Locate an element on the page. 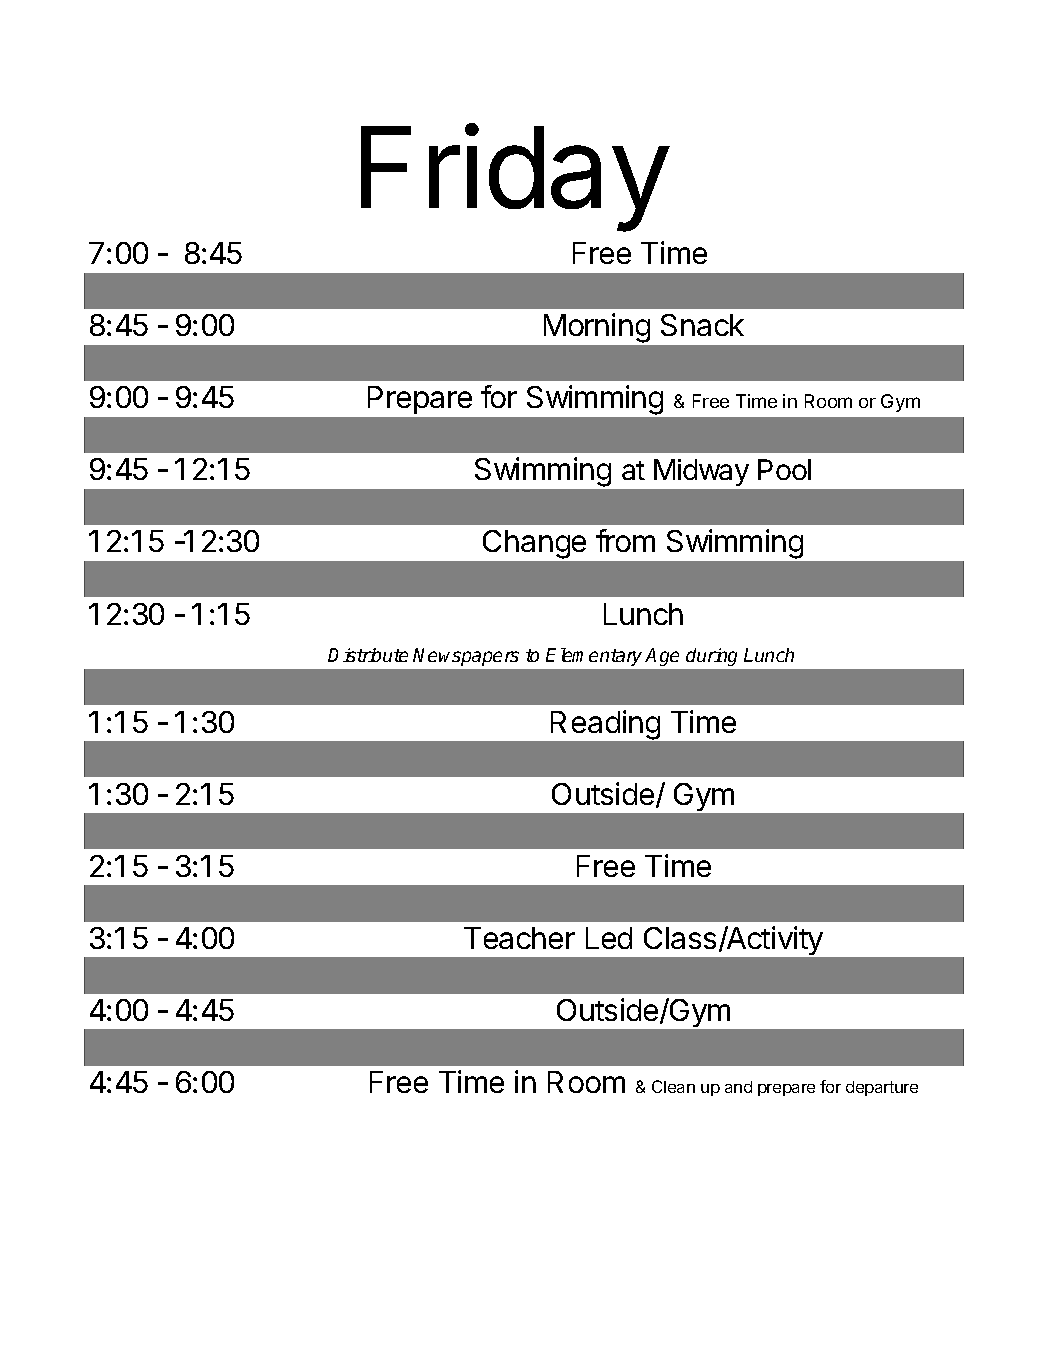  from is located at coordinates (625, 540).
